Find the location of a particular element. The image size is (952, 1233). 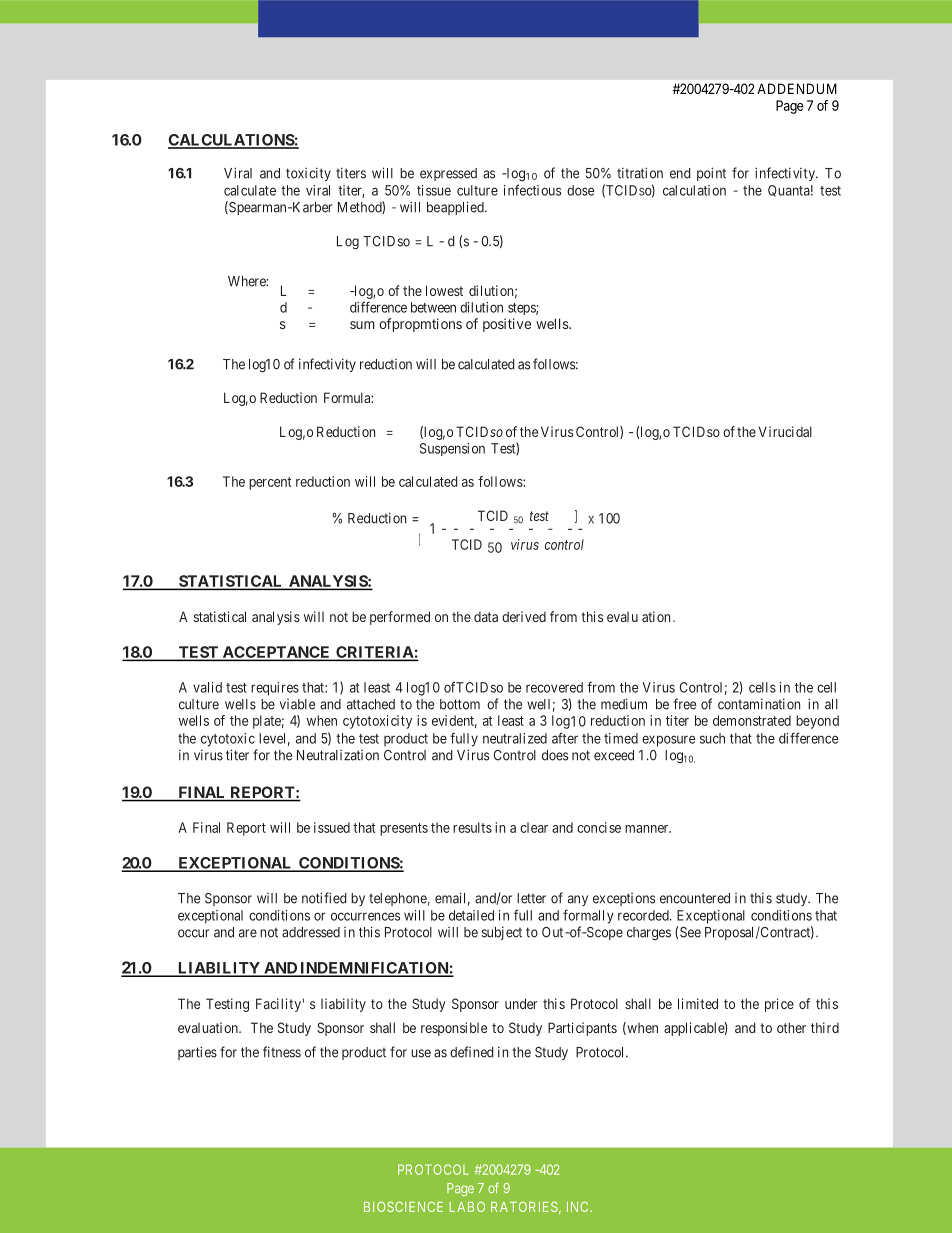

neutralized is located at coordinates (515, 738).
